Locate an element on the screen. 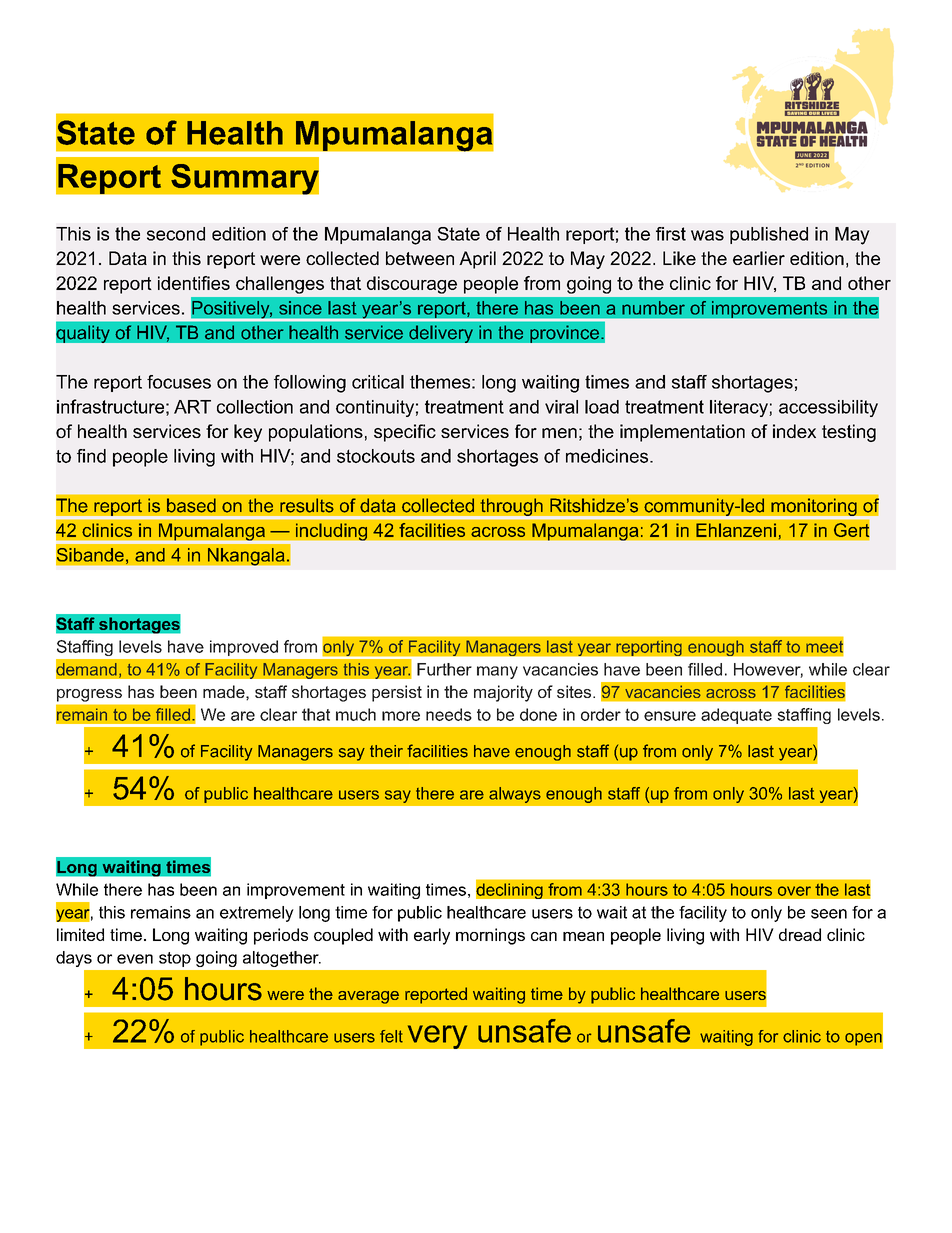 Image resolution: width=952 pixels, height=1233 pixels. adequate is located at coordinates (736, 716).
